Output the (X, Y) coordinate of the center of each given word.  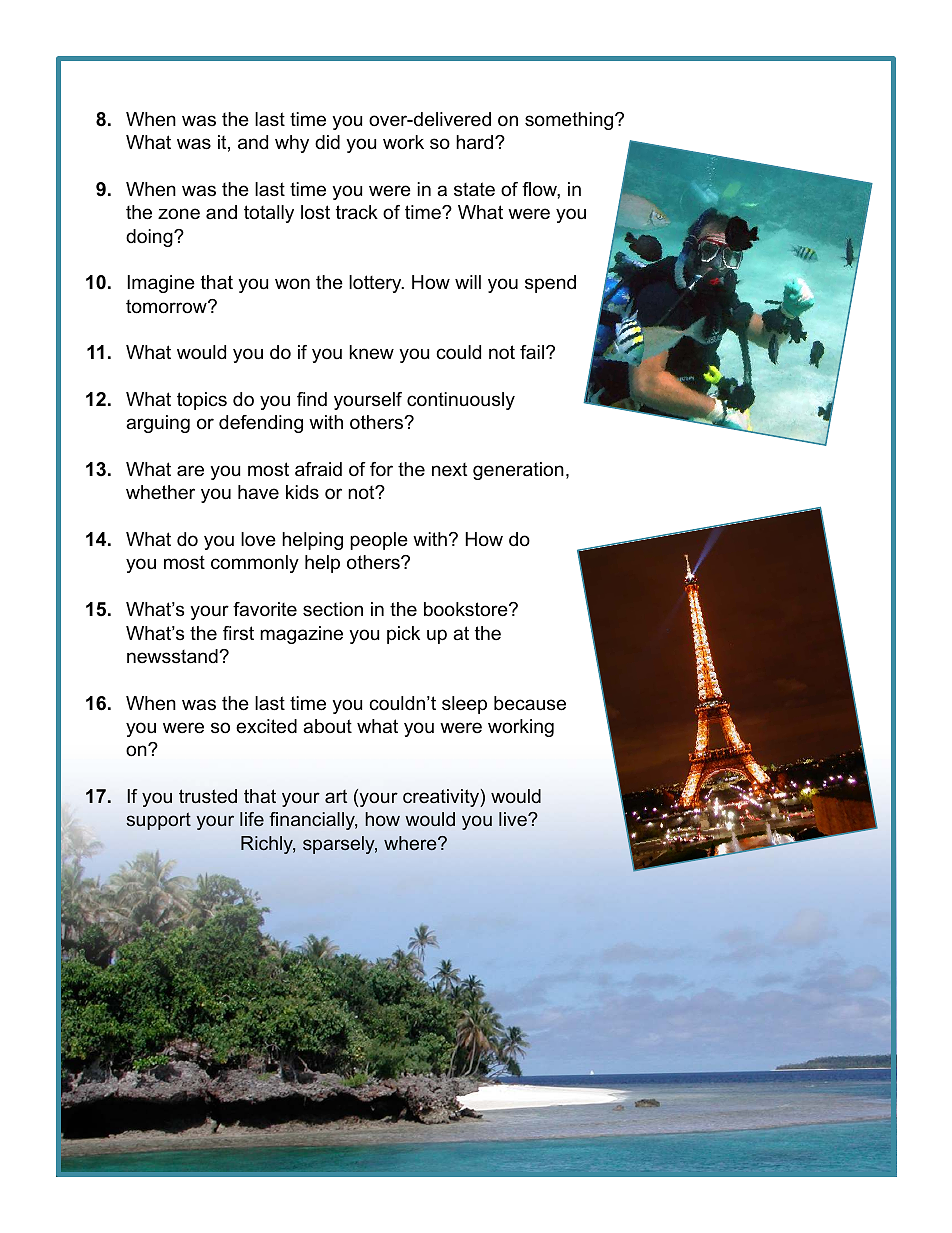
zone (179, 213)
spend (550, 284)
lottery (376, 284)
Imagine (161, 284)
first (238, 633)
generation (518, 471)
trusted (208, 796)
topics (202, 401)
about (327, 726)
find (312, 399)
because (530, 703)
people (379, 541)
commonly (255, 564)
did (327, 142)
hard (476, 142)
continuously (461, 401)
